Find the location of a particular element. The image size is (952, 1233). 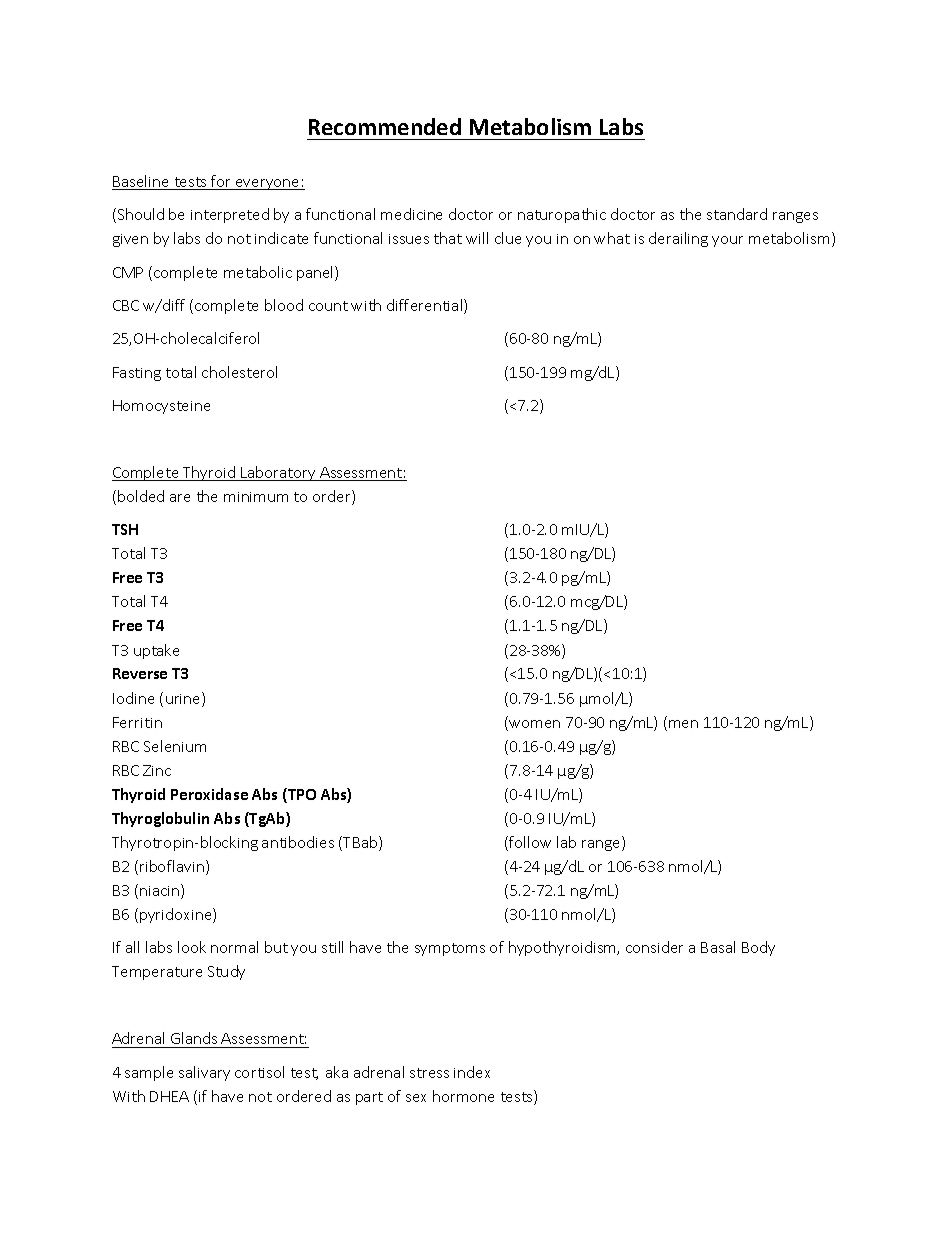

uptake is located at coordinates (156, 651).
